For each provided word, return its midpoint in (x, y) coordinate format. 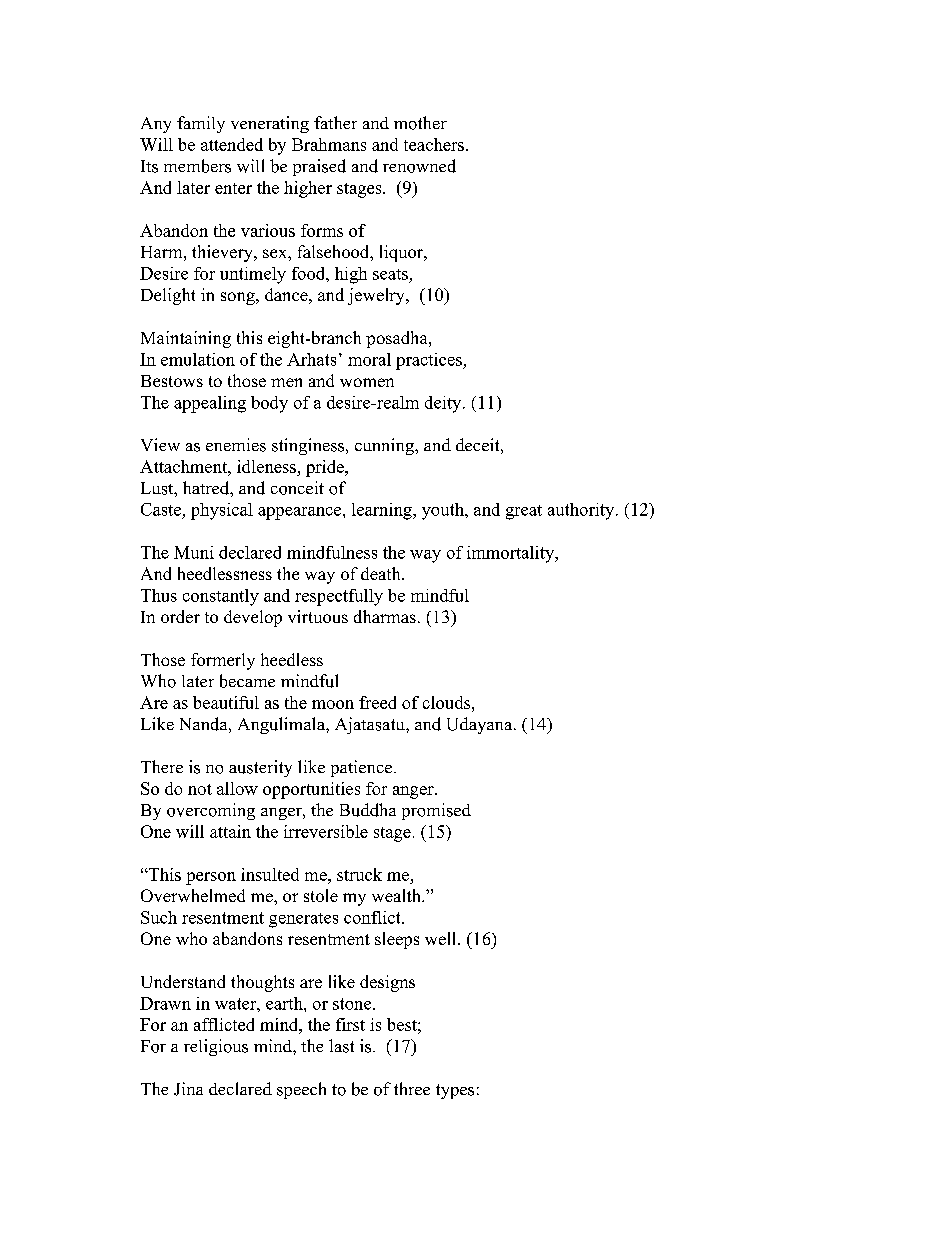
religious (216, 1047)
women (367, 382)
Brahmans (329, 144)
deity (444, 404)
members (197, 166)
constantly (221, 597)
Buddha (368, 810)
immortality (512, 554)
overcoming (211, 811)
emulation (198, 359)
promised (436, 811)
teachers (434, 144)
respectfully (339, 597)
